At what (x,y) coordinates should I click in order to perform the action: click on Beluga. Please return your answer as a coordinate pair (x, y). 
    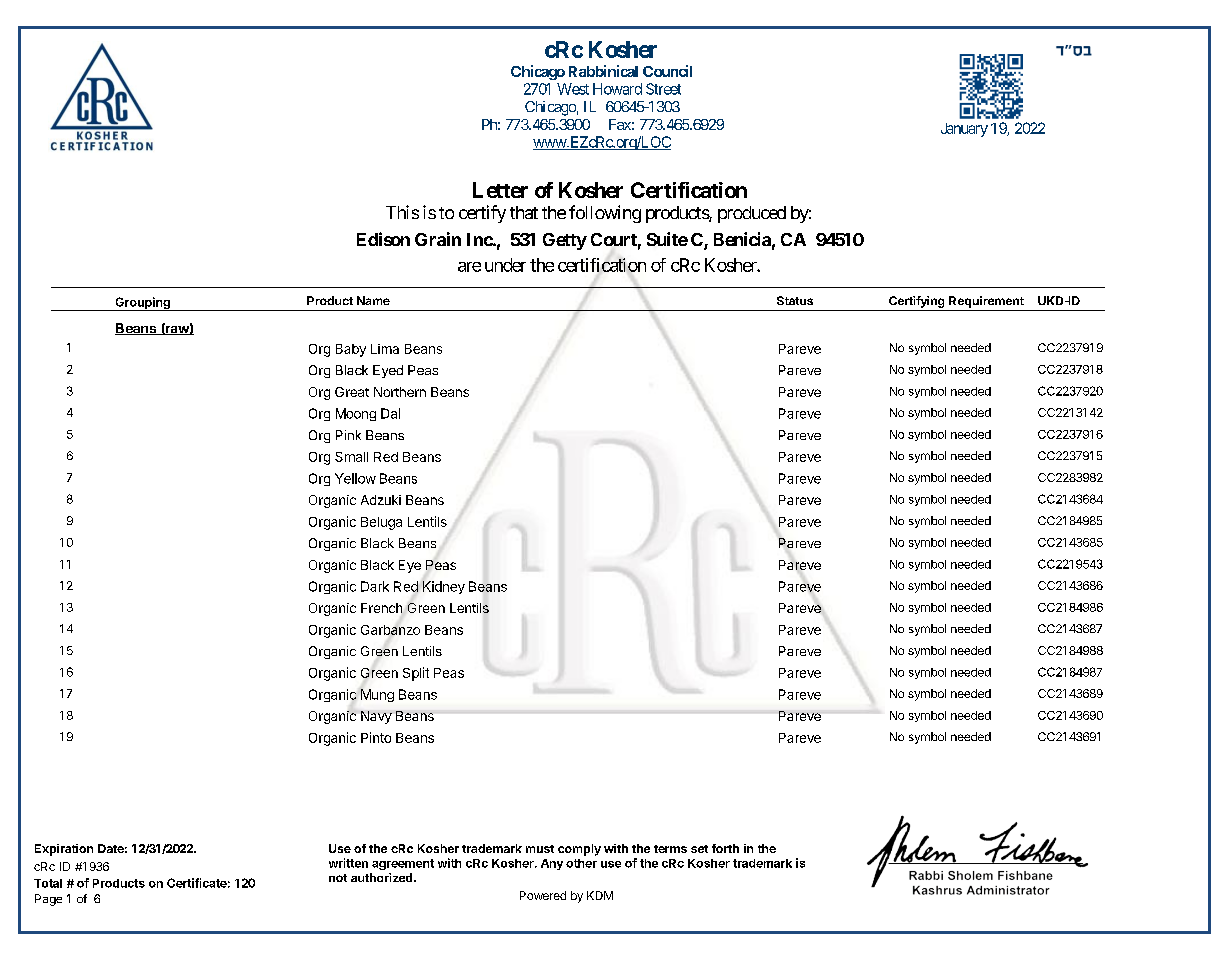
    Looking at the image, I should click on (381, 523).
